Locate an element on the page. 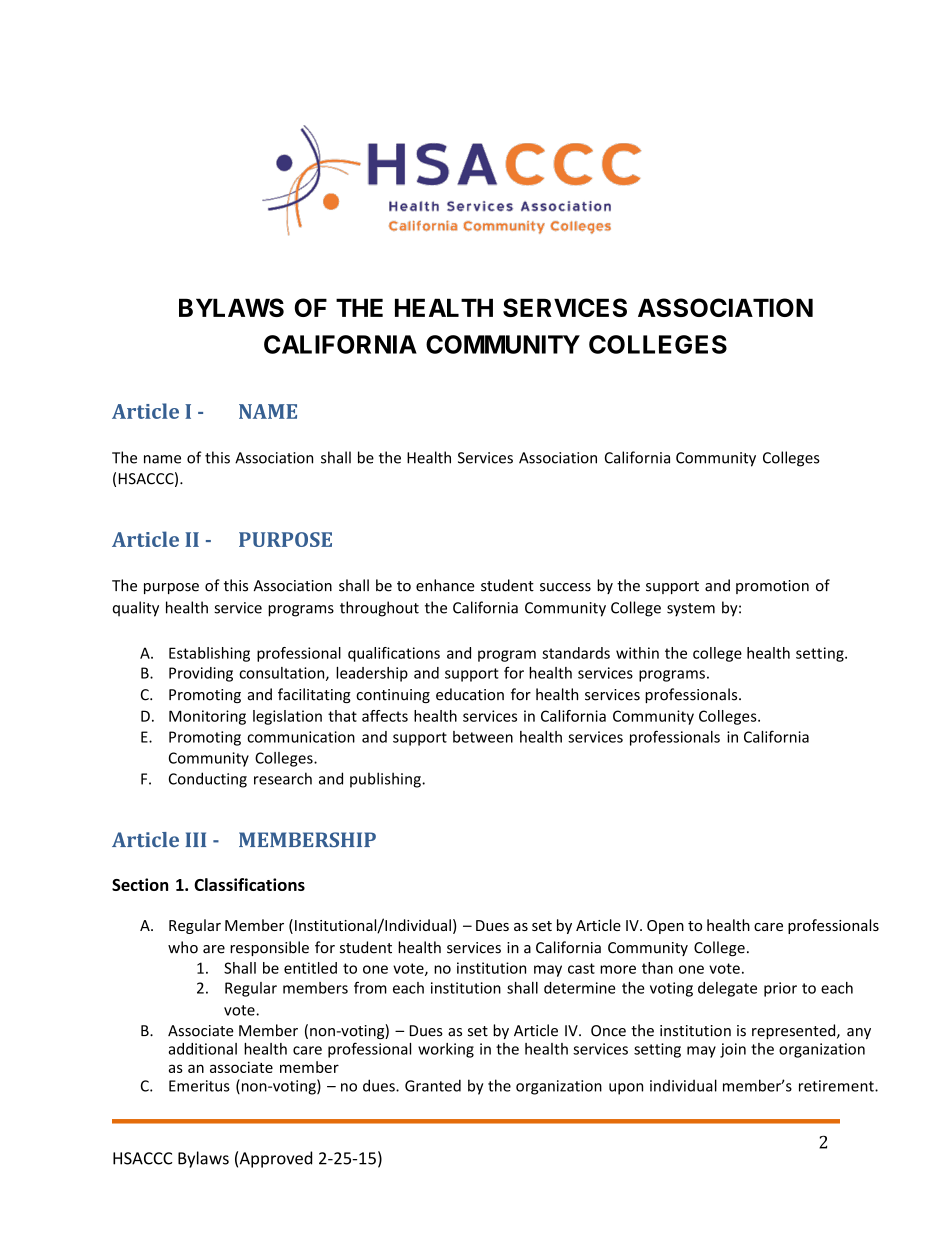 The image size is (952, 1233). enhance is located at coordinates (445, 585).
